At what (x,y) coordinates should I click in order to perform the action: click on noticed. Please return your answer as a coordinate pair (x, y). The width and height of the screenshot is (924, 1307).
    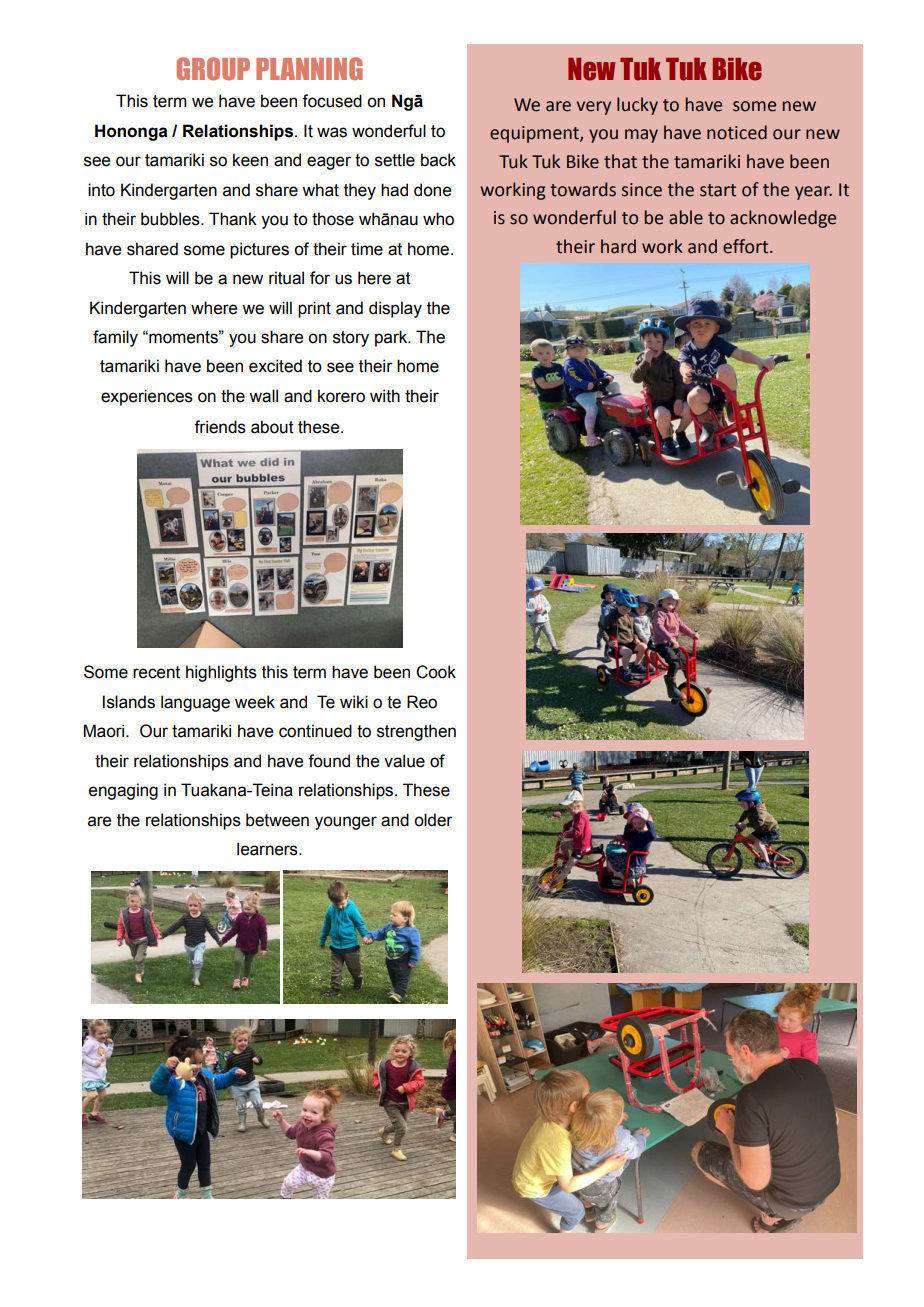
    Looking at the image, I should click on (737, 132).
